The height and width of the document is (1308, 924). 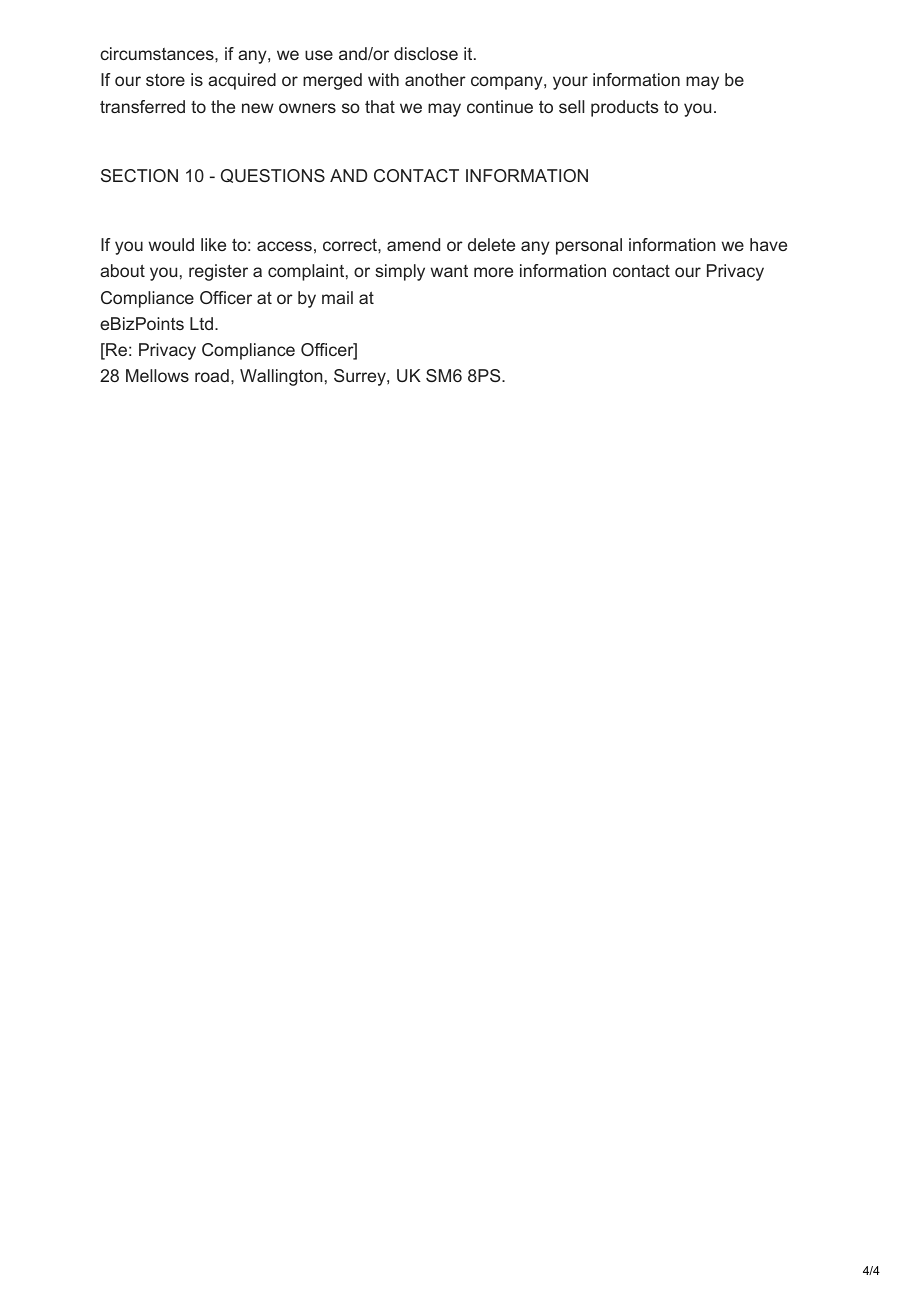 I want to click on Mellows, so click(x=157, y=375).
